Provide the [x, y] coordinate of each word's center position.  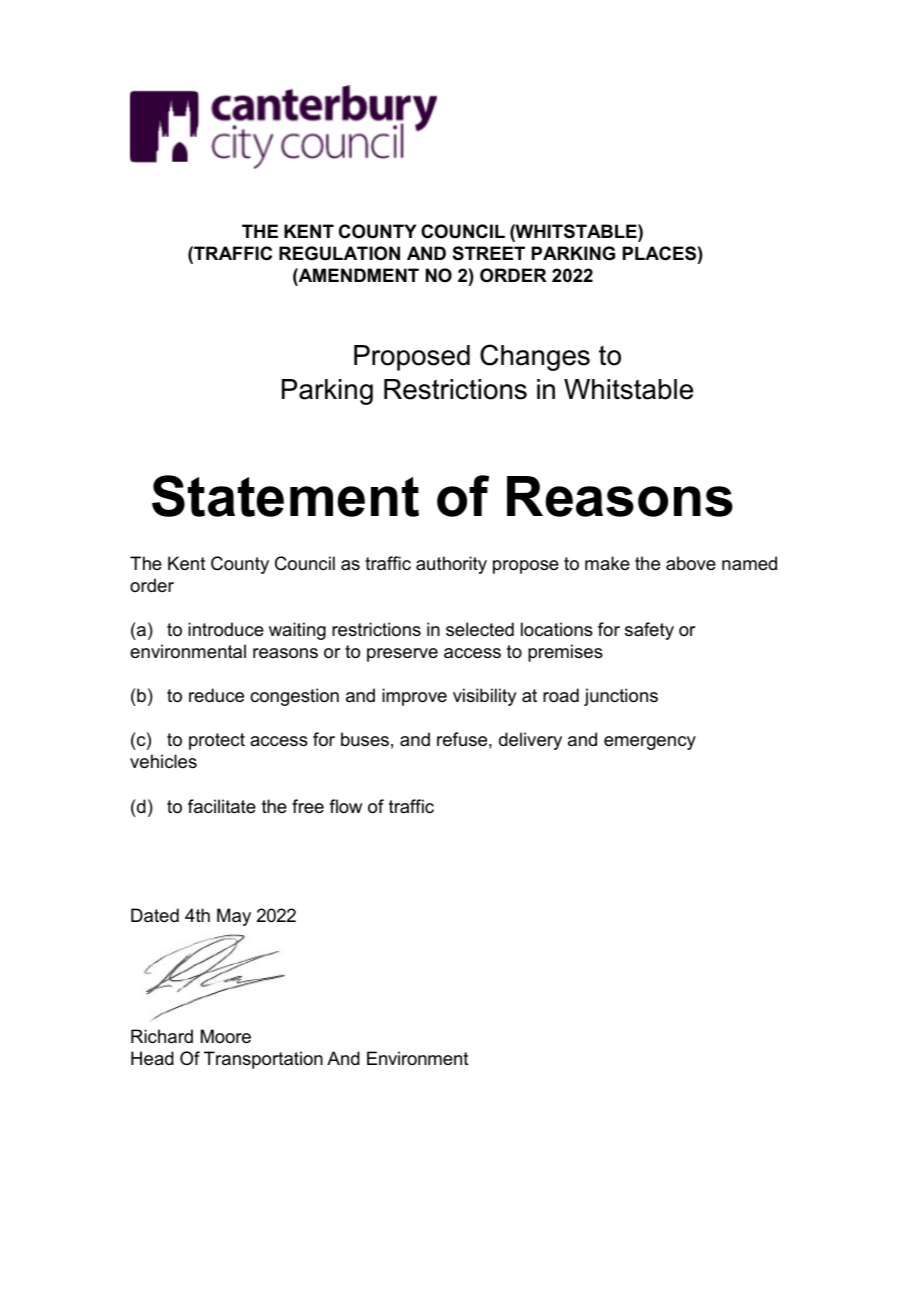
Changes [535, 357]
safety [649, 631]
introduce [226, 629]
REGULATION [339, 253]
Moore [226, 1036]
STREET [489, 253]
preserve [402, 655]
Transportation [263, 1060]
